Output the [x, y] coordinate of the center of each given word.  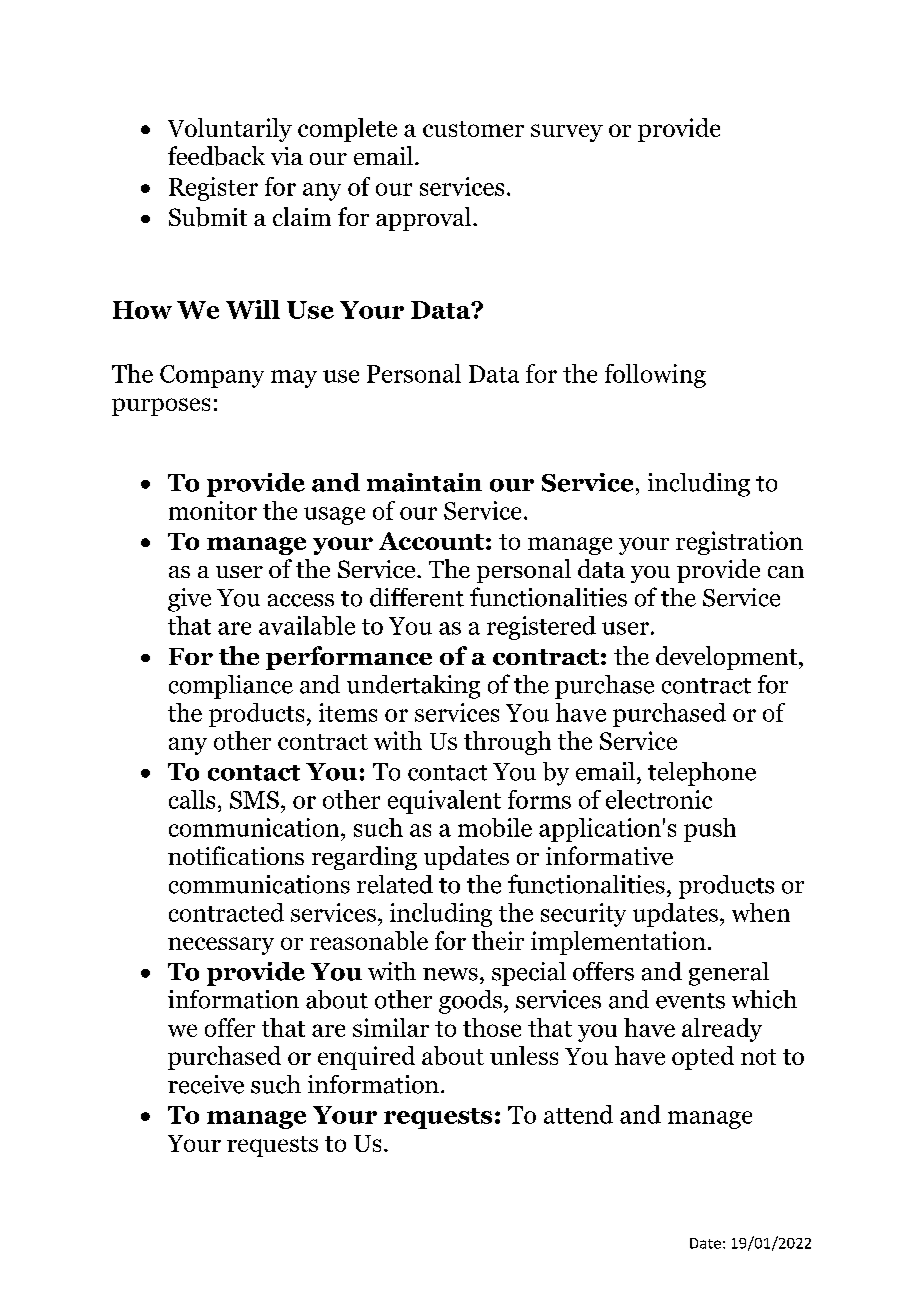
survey [567, 133]
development [728, 658]
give [189, 600]
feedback [216, 156]
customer [473, 129]
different [417, 597]
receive [206, 1084]
